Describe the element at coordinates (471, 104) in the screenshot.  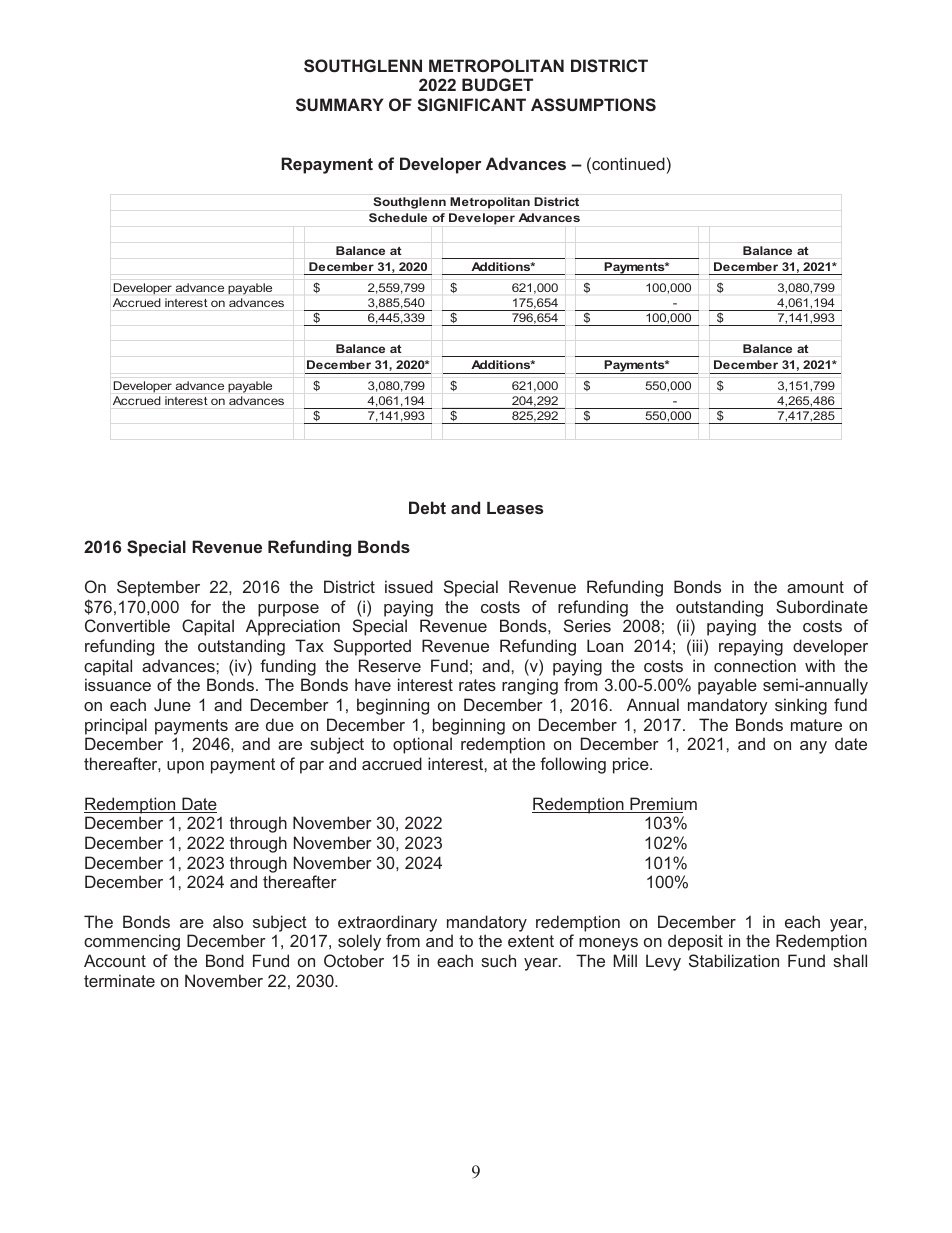
I see `SIGNIFICANT` at that location.
